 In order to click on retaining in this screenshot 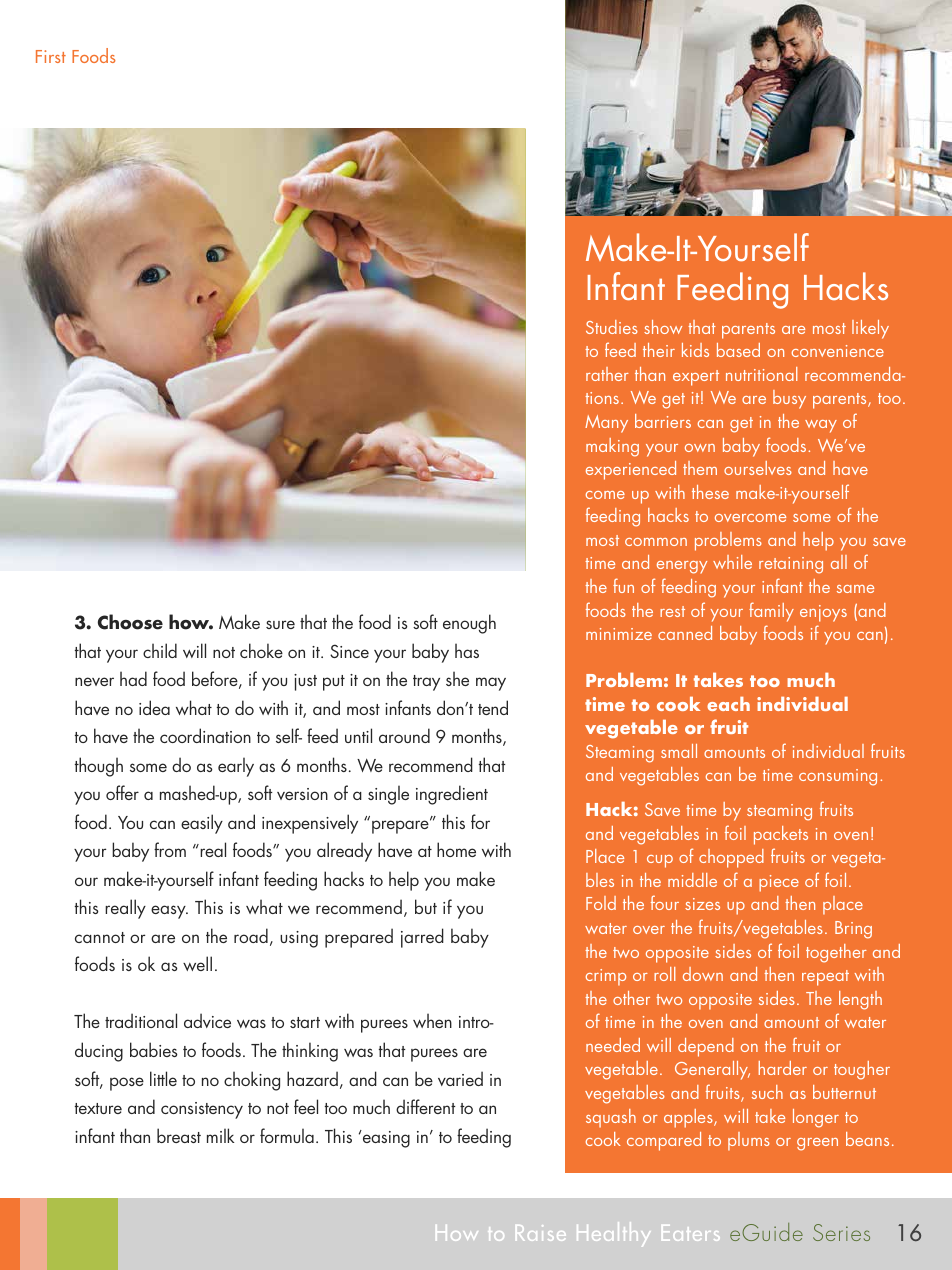, I will do `click(791, 565)`.
